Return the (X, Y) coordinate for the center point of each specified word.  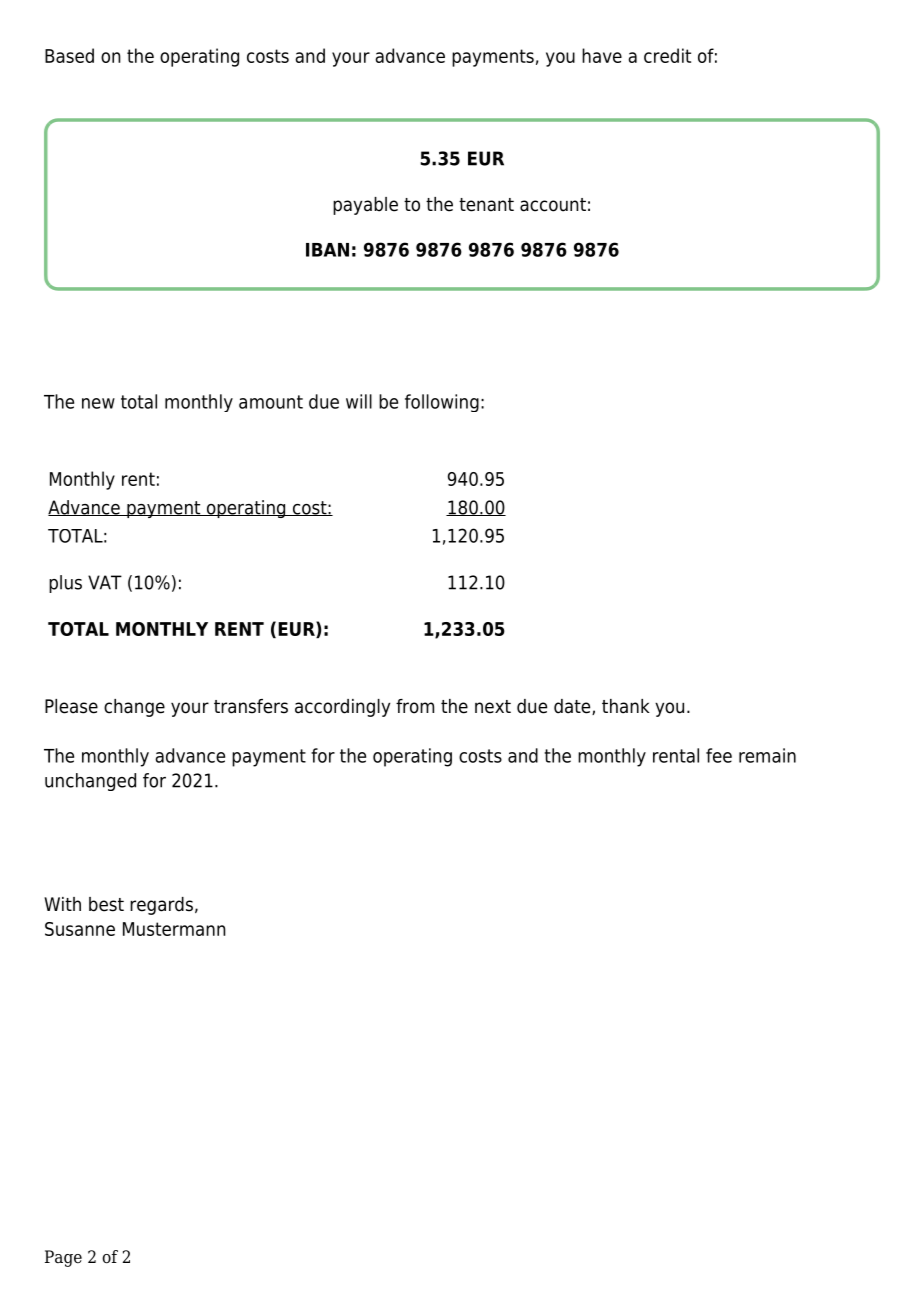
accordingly (342, 708)
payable (365, 206)
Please (71, 706)
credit (667, 55)
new (98, 403)
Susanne (80, 929)
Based (69, 55)
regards (161, 906)
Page (63, 1258)
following (442, 403)
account (553, 205)
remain (767, 755)
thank (626, 706)
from (415, 706)
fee (719, 755)
